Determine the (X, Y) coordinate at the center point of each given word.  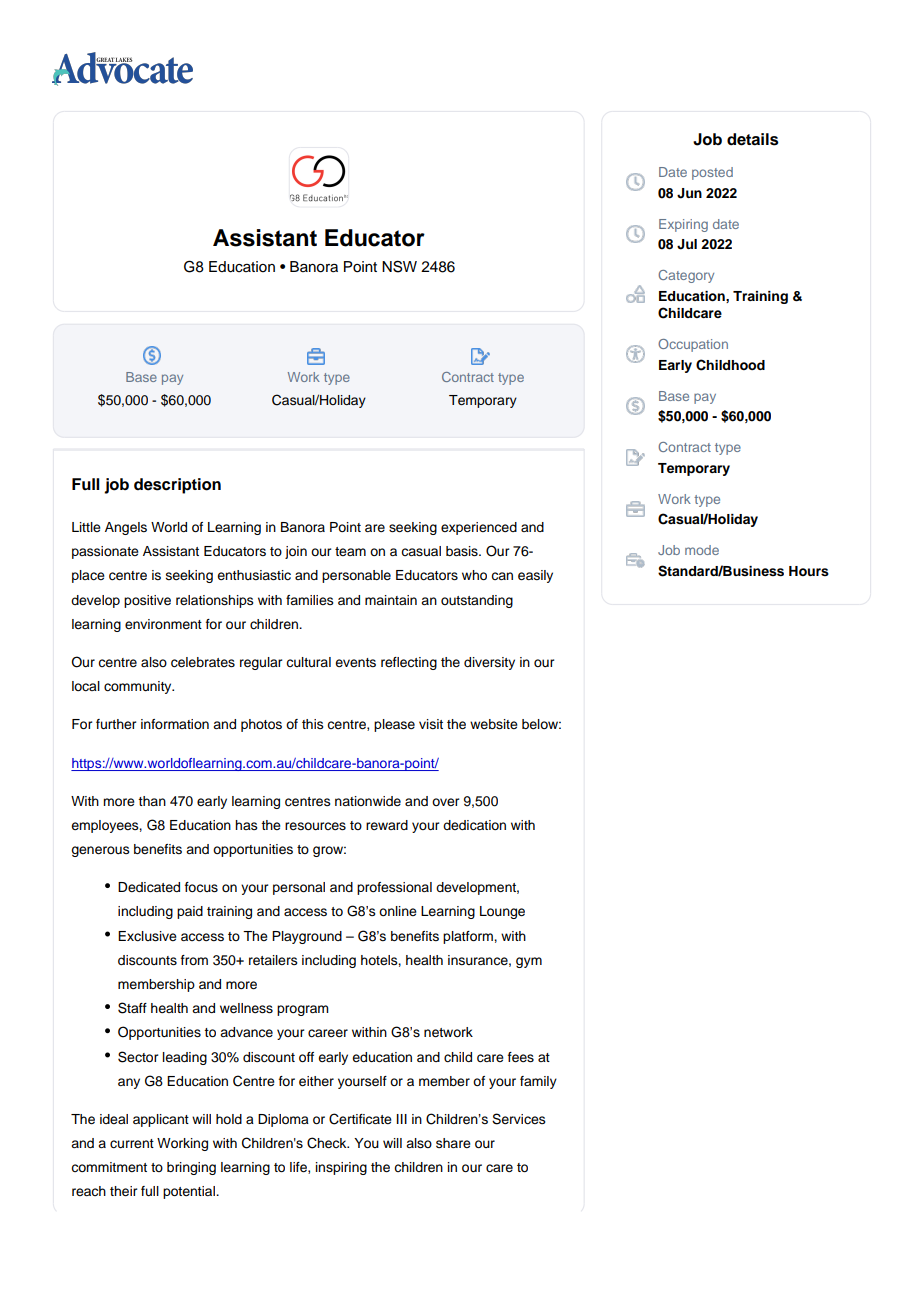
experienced (479, 528)
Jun (689, 193)
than (152, 801)
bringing (191, 1168)
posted (712, 173)
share (453, 1143)
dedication (474, 825)
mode (702, 550)
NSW (399, 266)
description (177, 486)
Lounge (502, 912)
